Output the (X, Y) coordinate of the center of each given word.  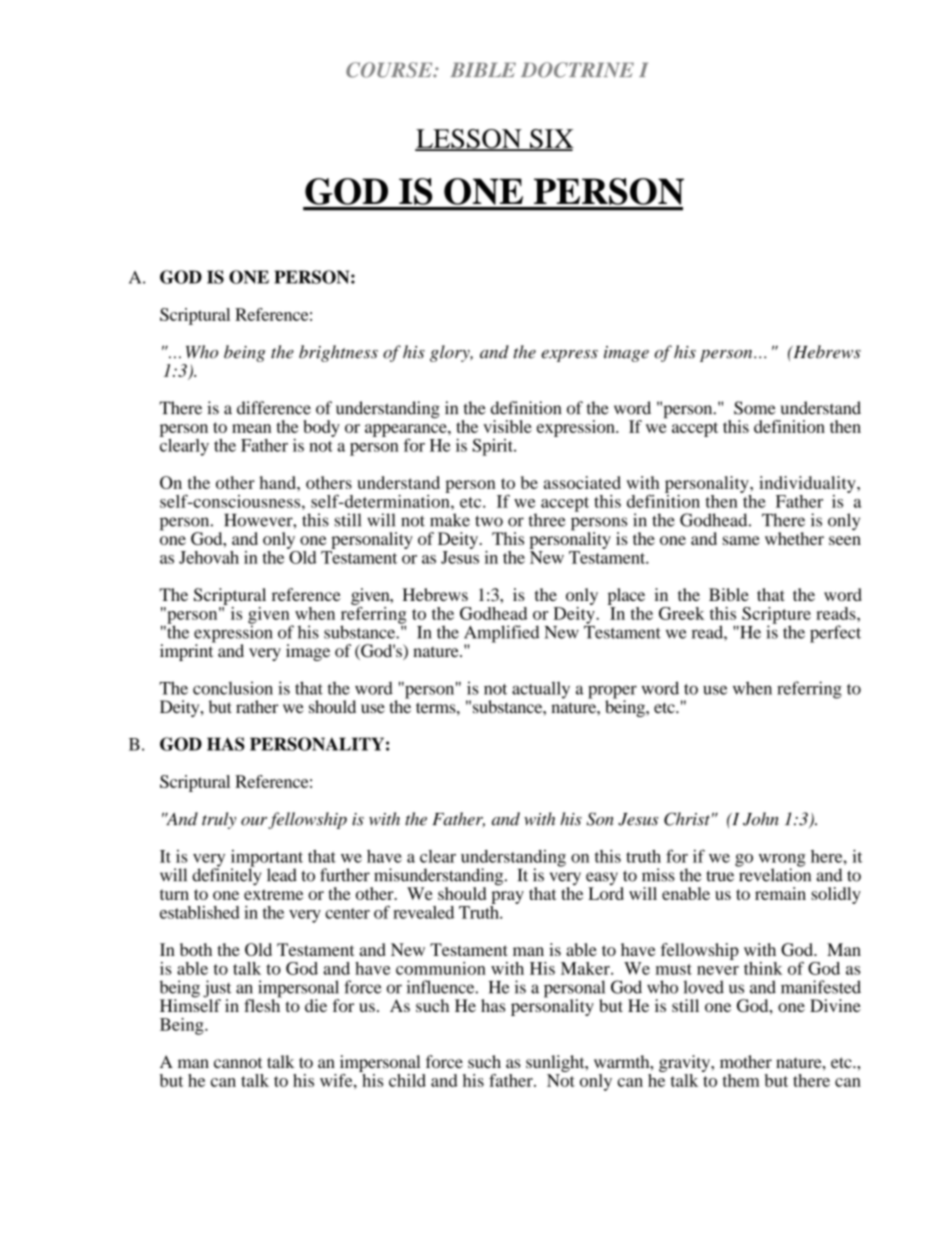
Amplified (501, 635)
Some (755, 408)
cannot (238, 1063)
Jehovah (209, 557)
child (407, 1080)
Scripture (776, 616)
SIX (551, 140)
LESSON (469, 140)
